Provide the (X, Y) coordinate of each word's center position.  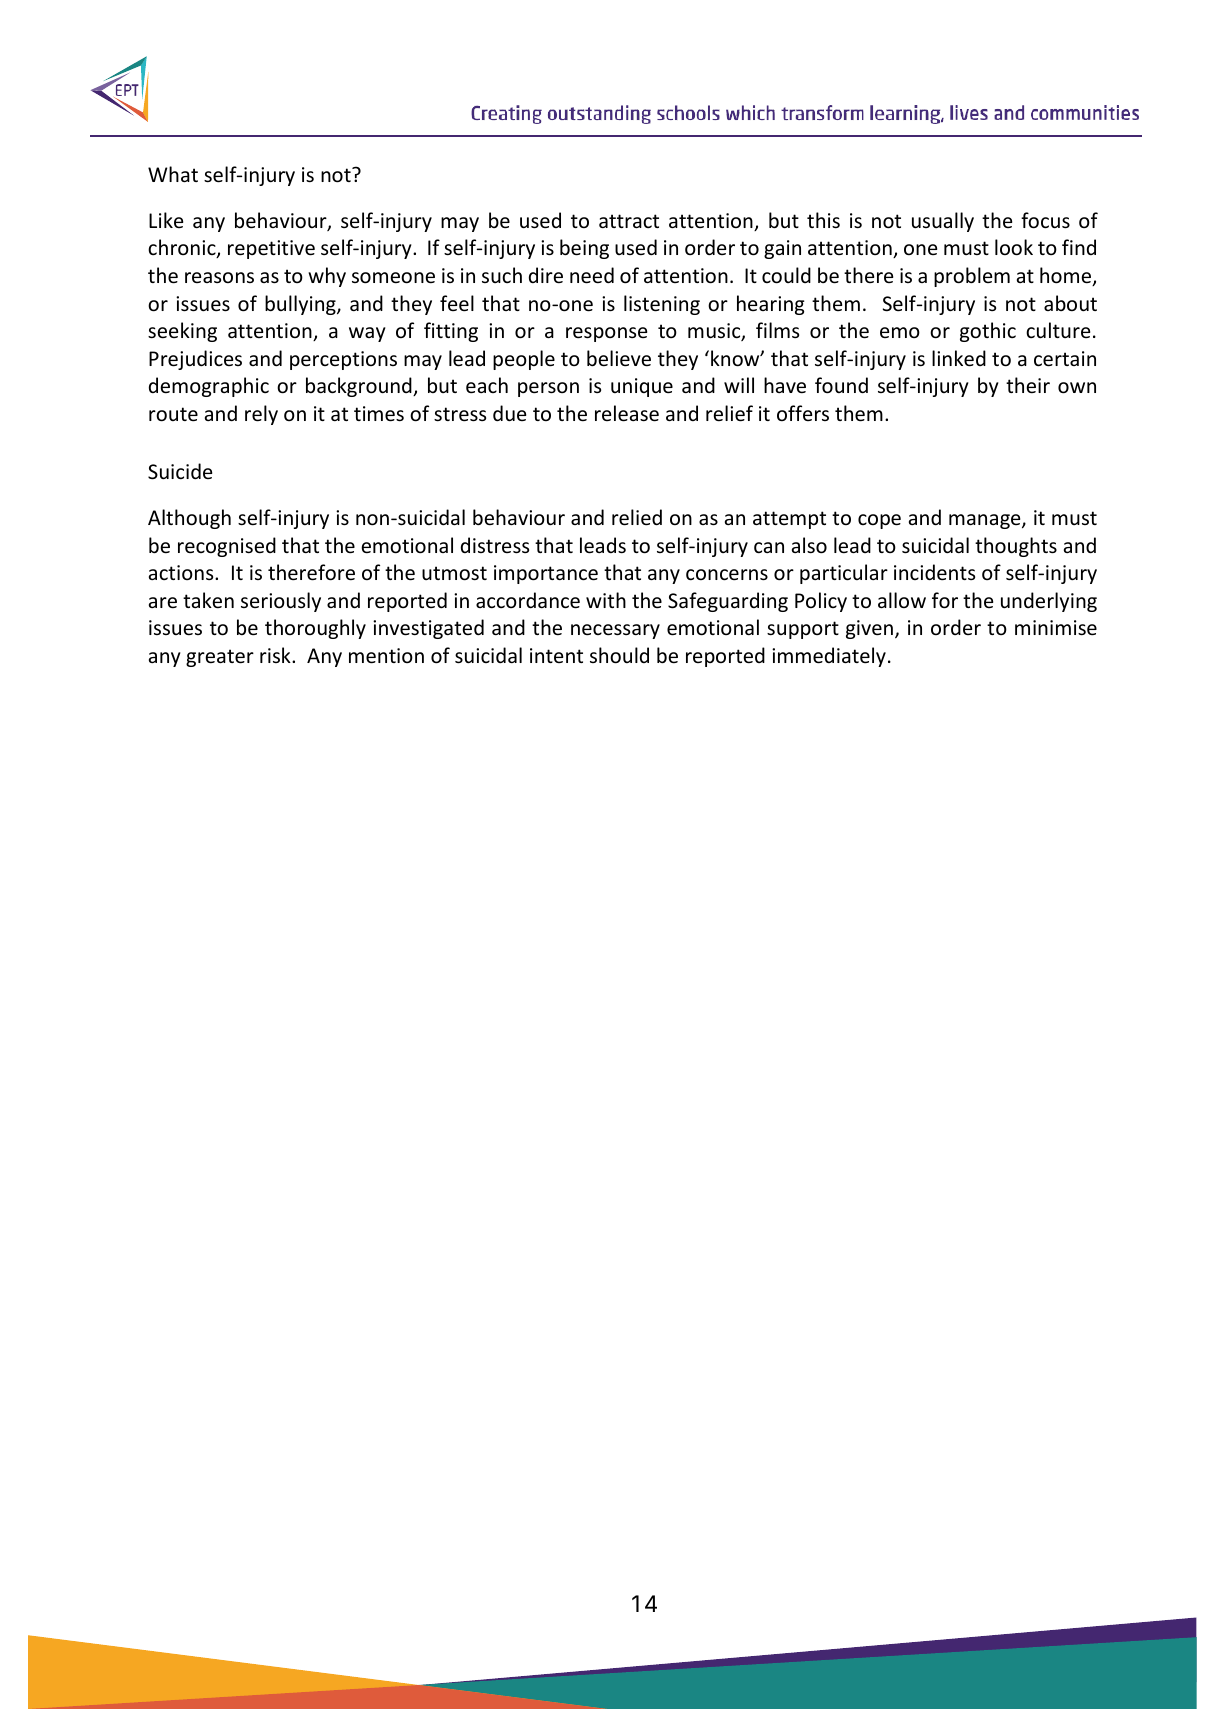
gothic (988, 332)
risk (276, 655)
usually (943, 222)
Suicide (180, 471)
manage (986, 521)
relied (637, 517)
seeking (182, 332)
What (173, 174)
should (619, 655)
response (606, 334)
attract (629, 221)
